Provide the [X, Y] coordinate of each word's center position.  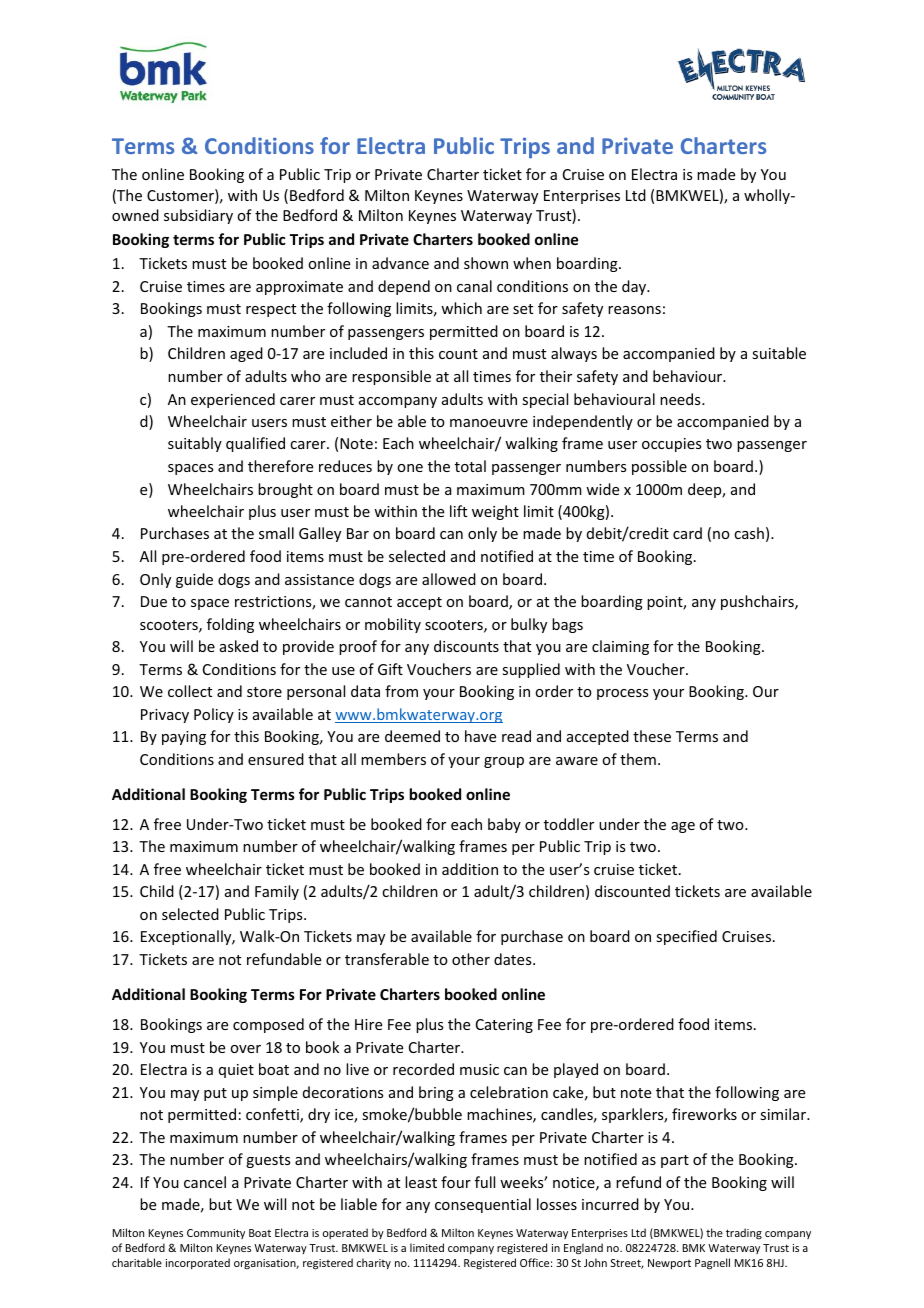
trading [744, 1234]
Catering [504, 1026]
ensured [276, 759]
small [276, 533]
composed [268, 1025]
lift [458, 511]
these [652, 736]
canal [474, 286]
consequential [483, 1205]
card [687, 533]
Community [216, 1234]
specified [686, 937]
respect [271, 310]
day [635, 287]
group [504, 762]
